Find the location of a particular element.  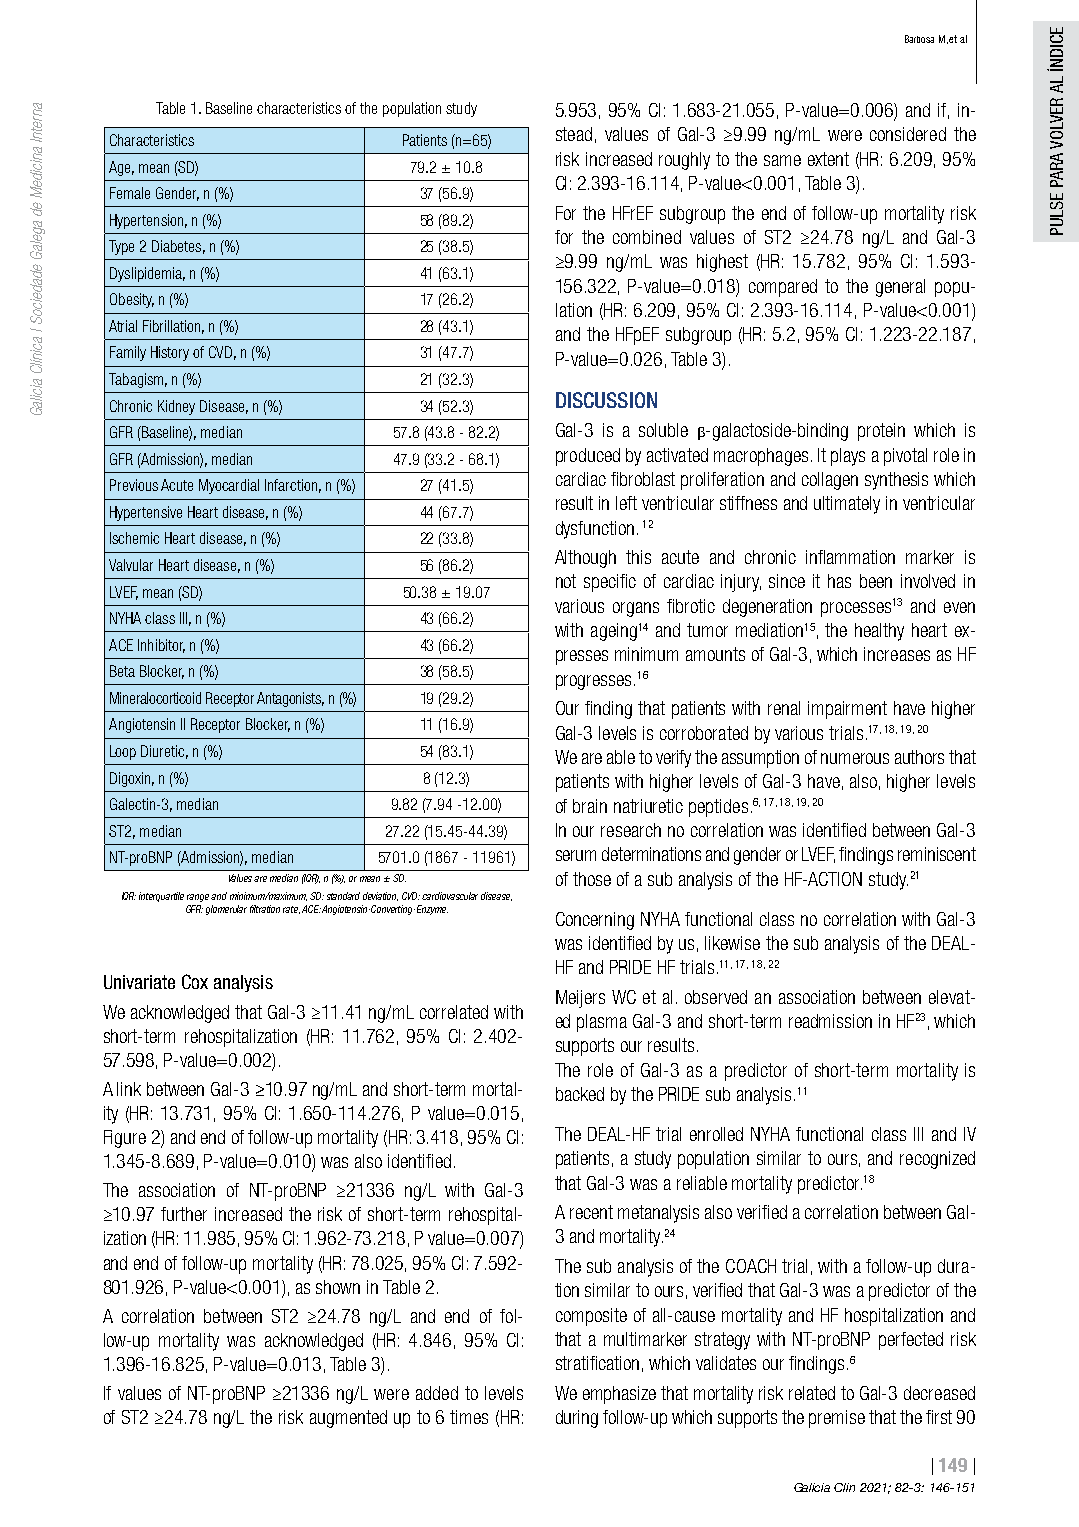

backed is located at coordinates (580, 1094).
